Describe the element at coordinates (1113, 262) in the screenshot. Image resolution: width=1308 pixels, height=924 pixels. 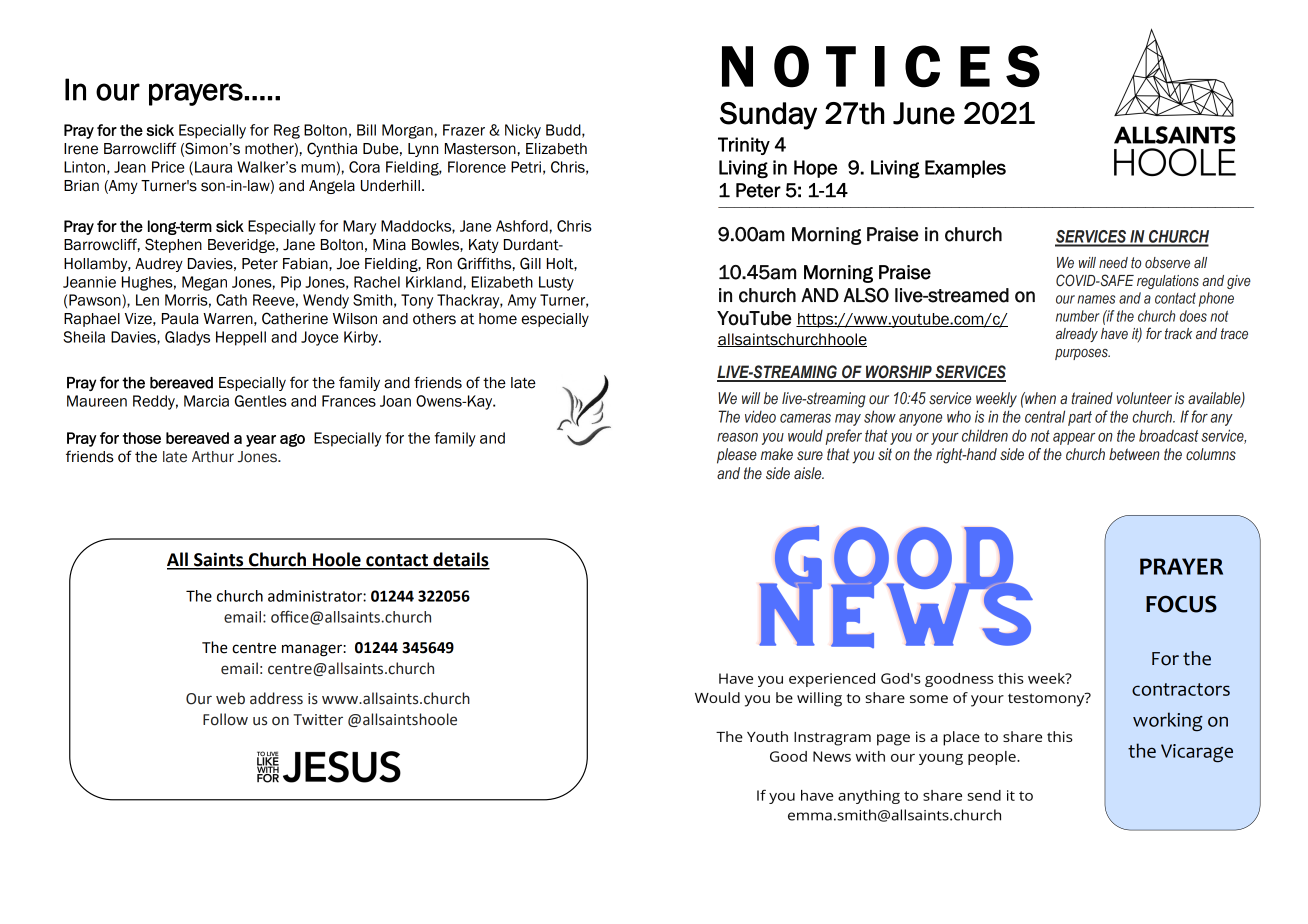
I see `need` at that location.
